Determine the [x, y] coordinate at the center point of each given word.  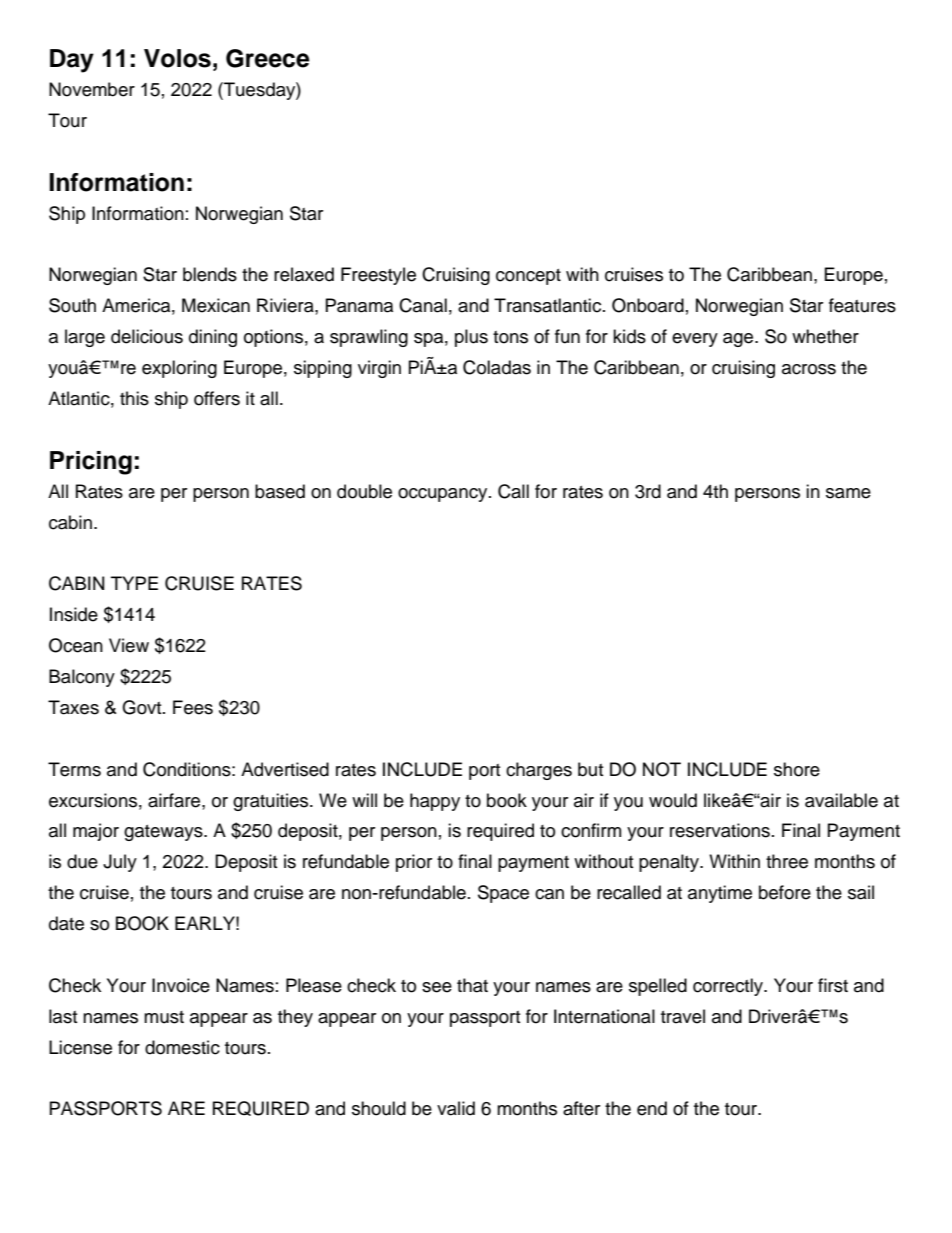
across [809, 369]
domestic [182, 1047]
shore [797, 769]
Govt [143, 707]
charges [539, 771]
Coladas [497, 367]
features [862, 305]
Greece [268, 58]
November [92, 89]
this [134, 398]
